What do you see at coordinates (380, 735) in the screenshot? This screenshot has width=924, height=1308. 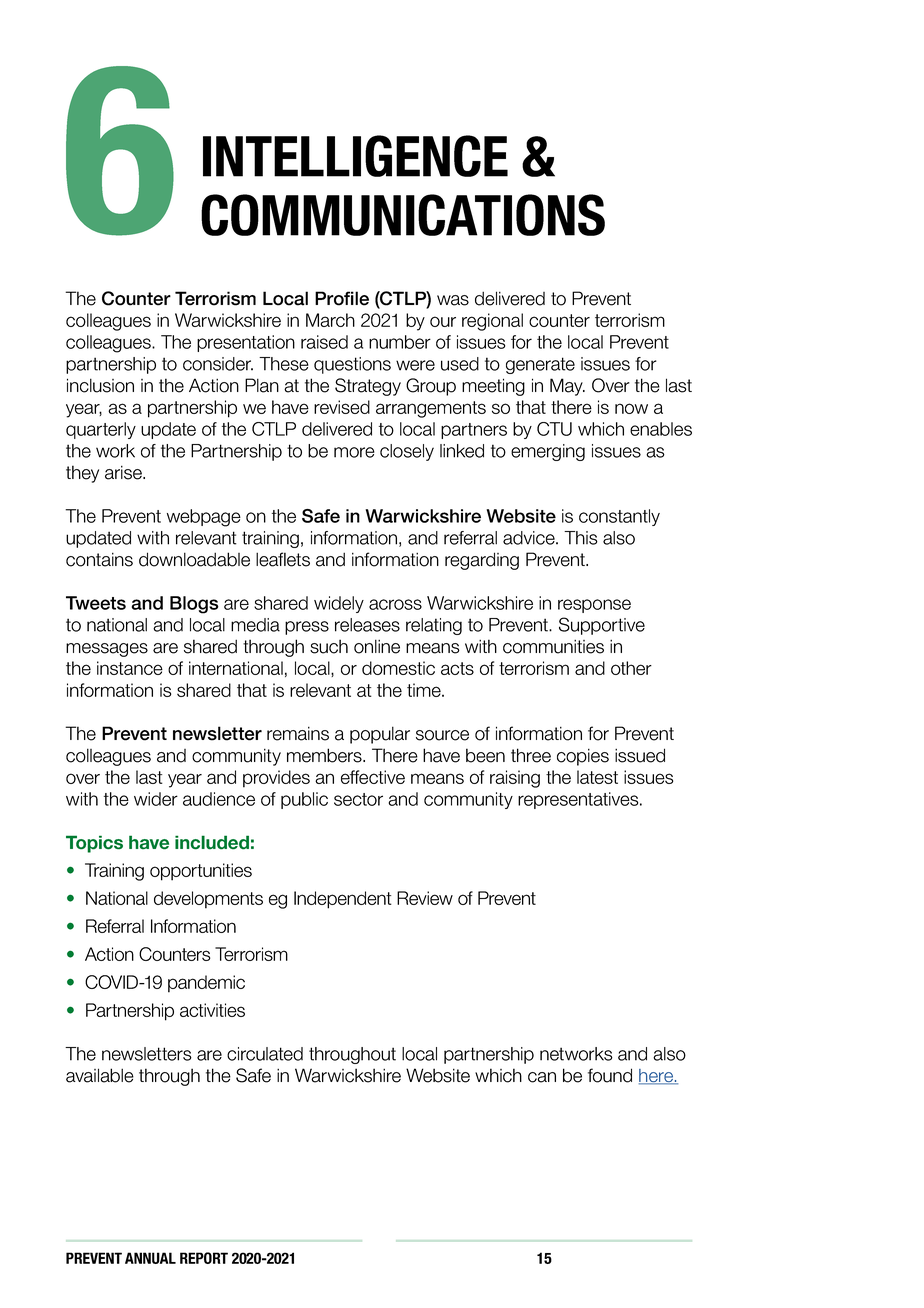 I see `popular` at bounding box center [380, 735].
